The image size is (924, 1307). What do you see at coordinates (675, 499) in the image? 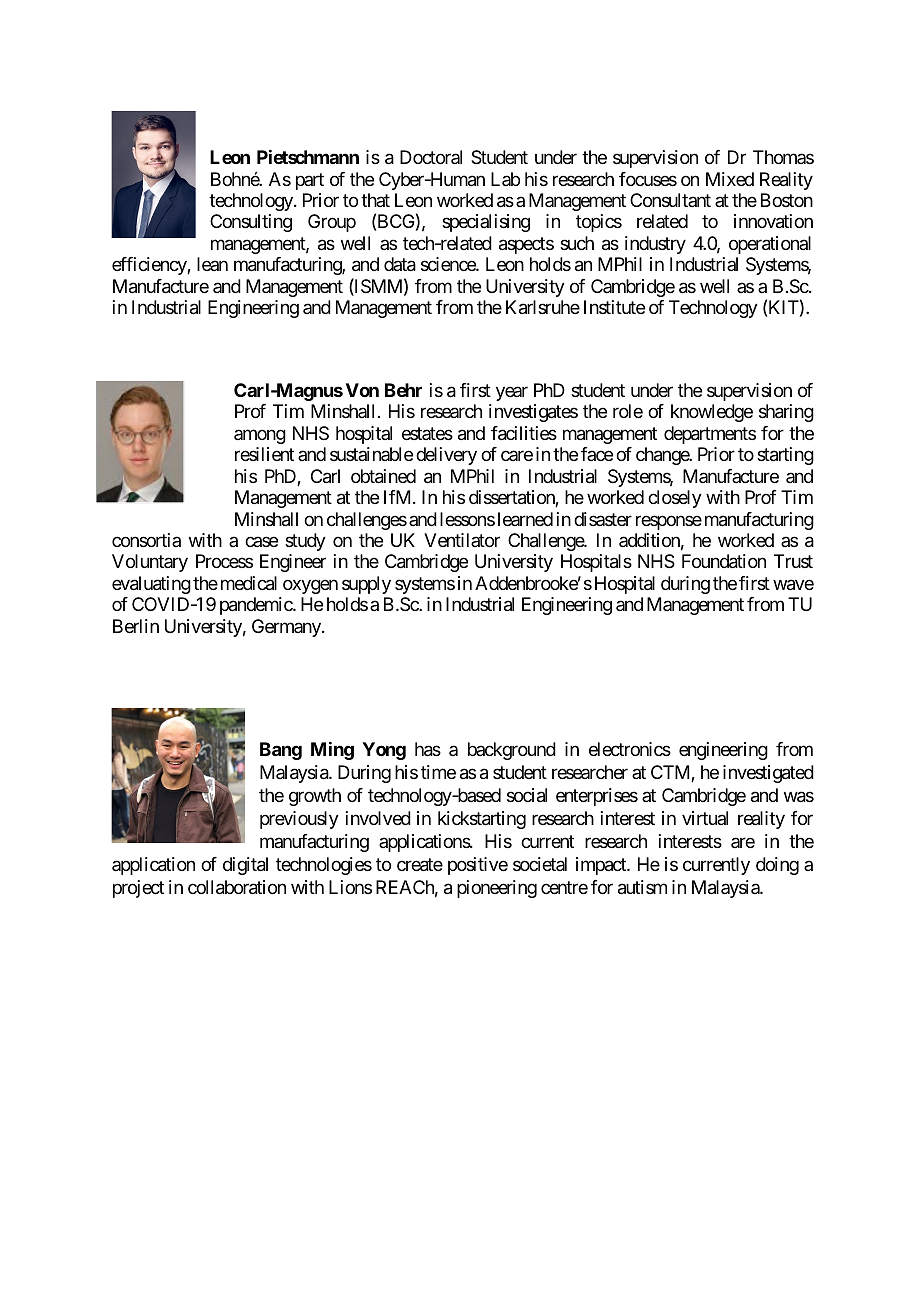
I see `closely` at bounding box center [675, 499].
